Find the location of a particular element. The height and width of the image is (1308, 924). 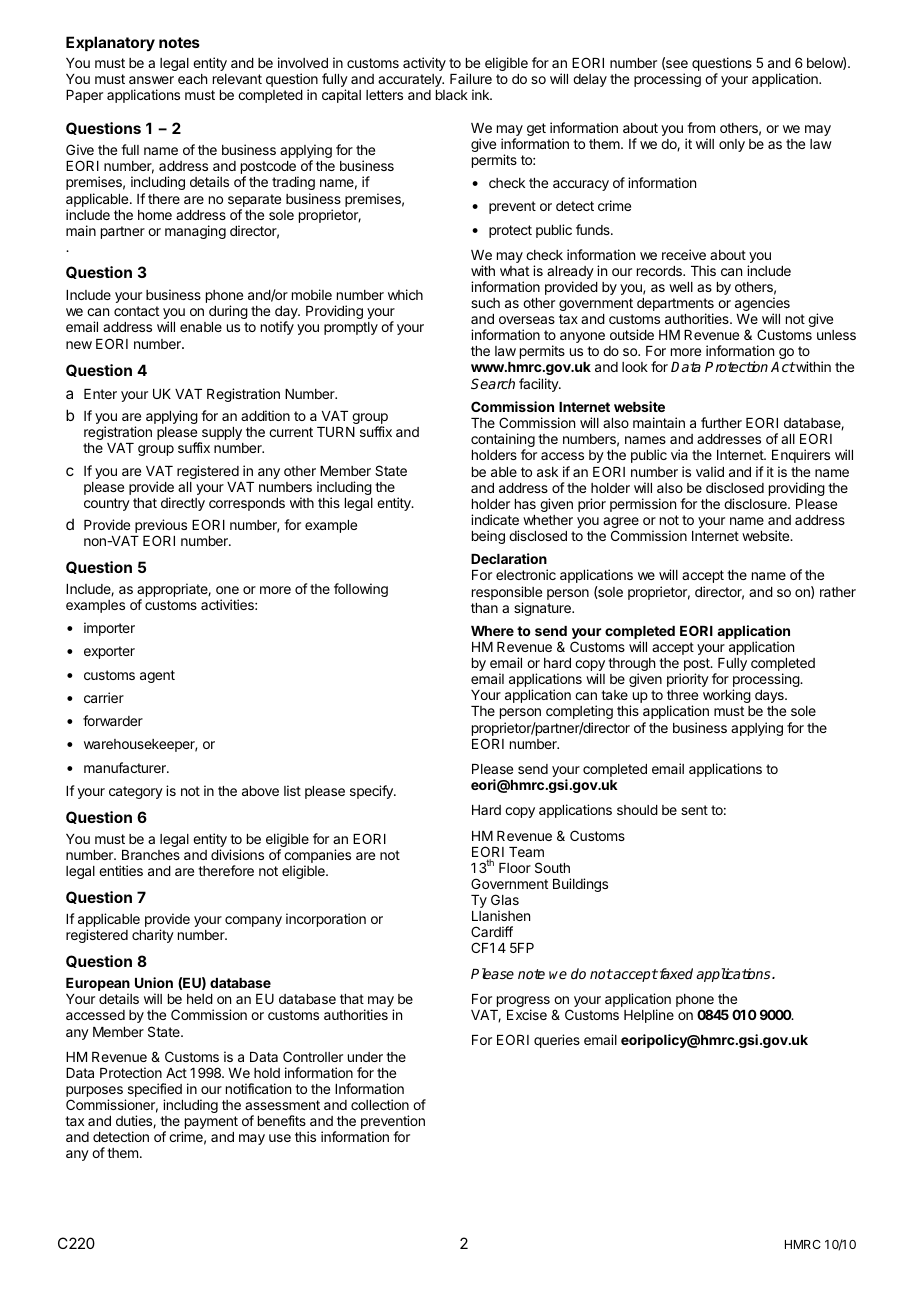

than is located at coordinates (484, 608).
